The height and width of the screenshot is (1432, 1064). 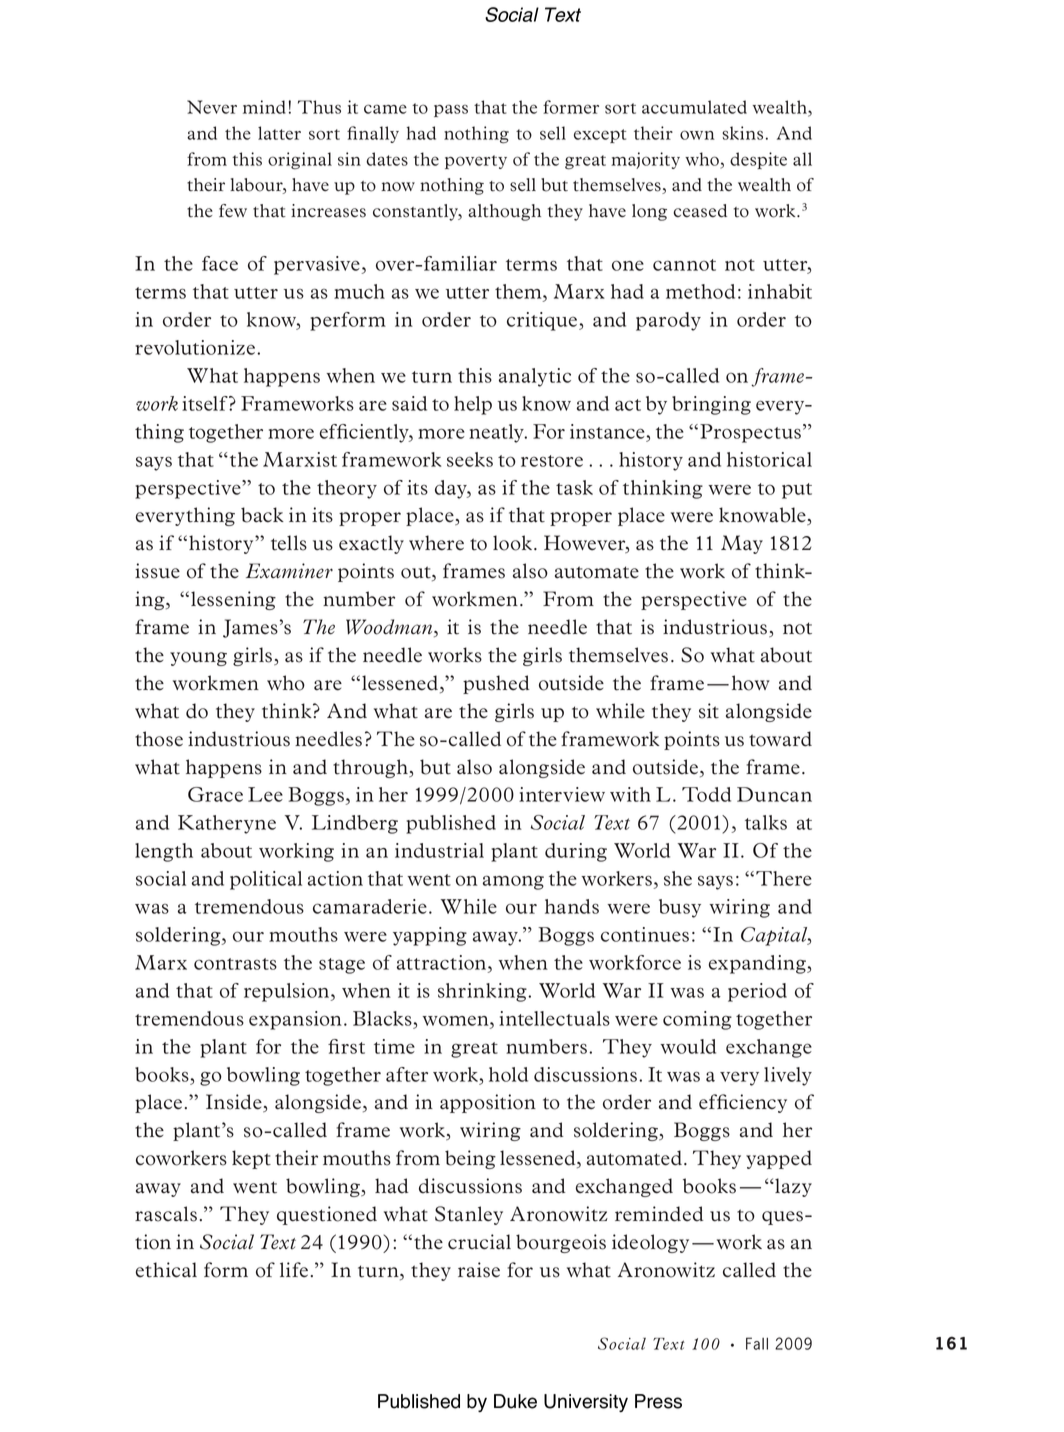 What do you see at coordinates (496, 684) in the screenshot?
I see `pushed` at bounding box center [496, 684].
